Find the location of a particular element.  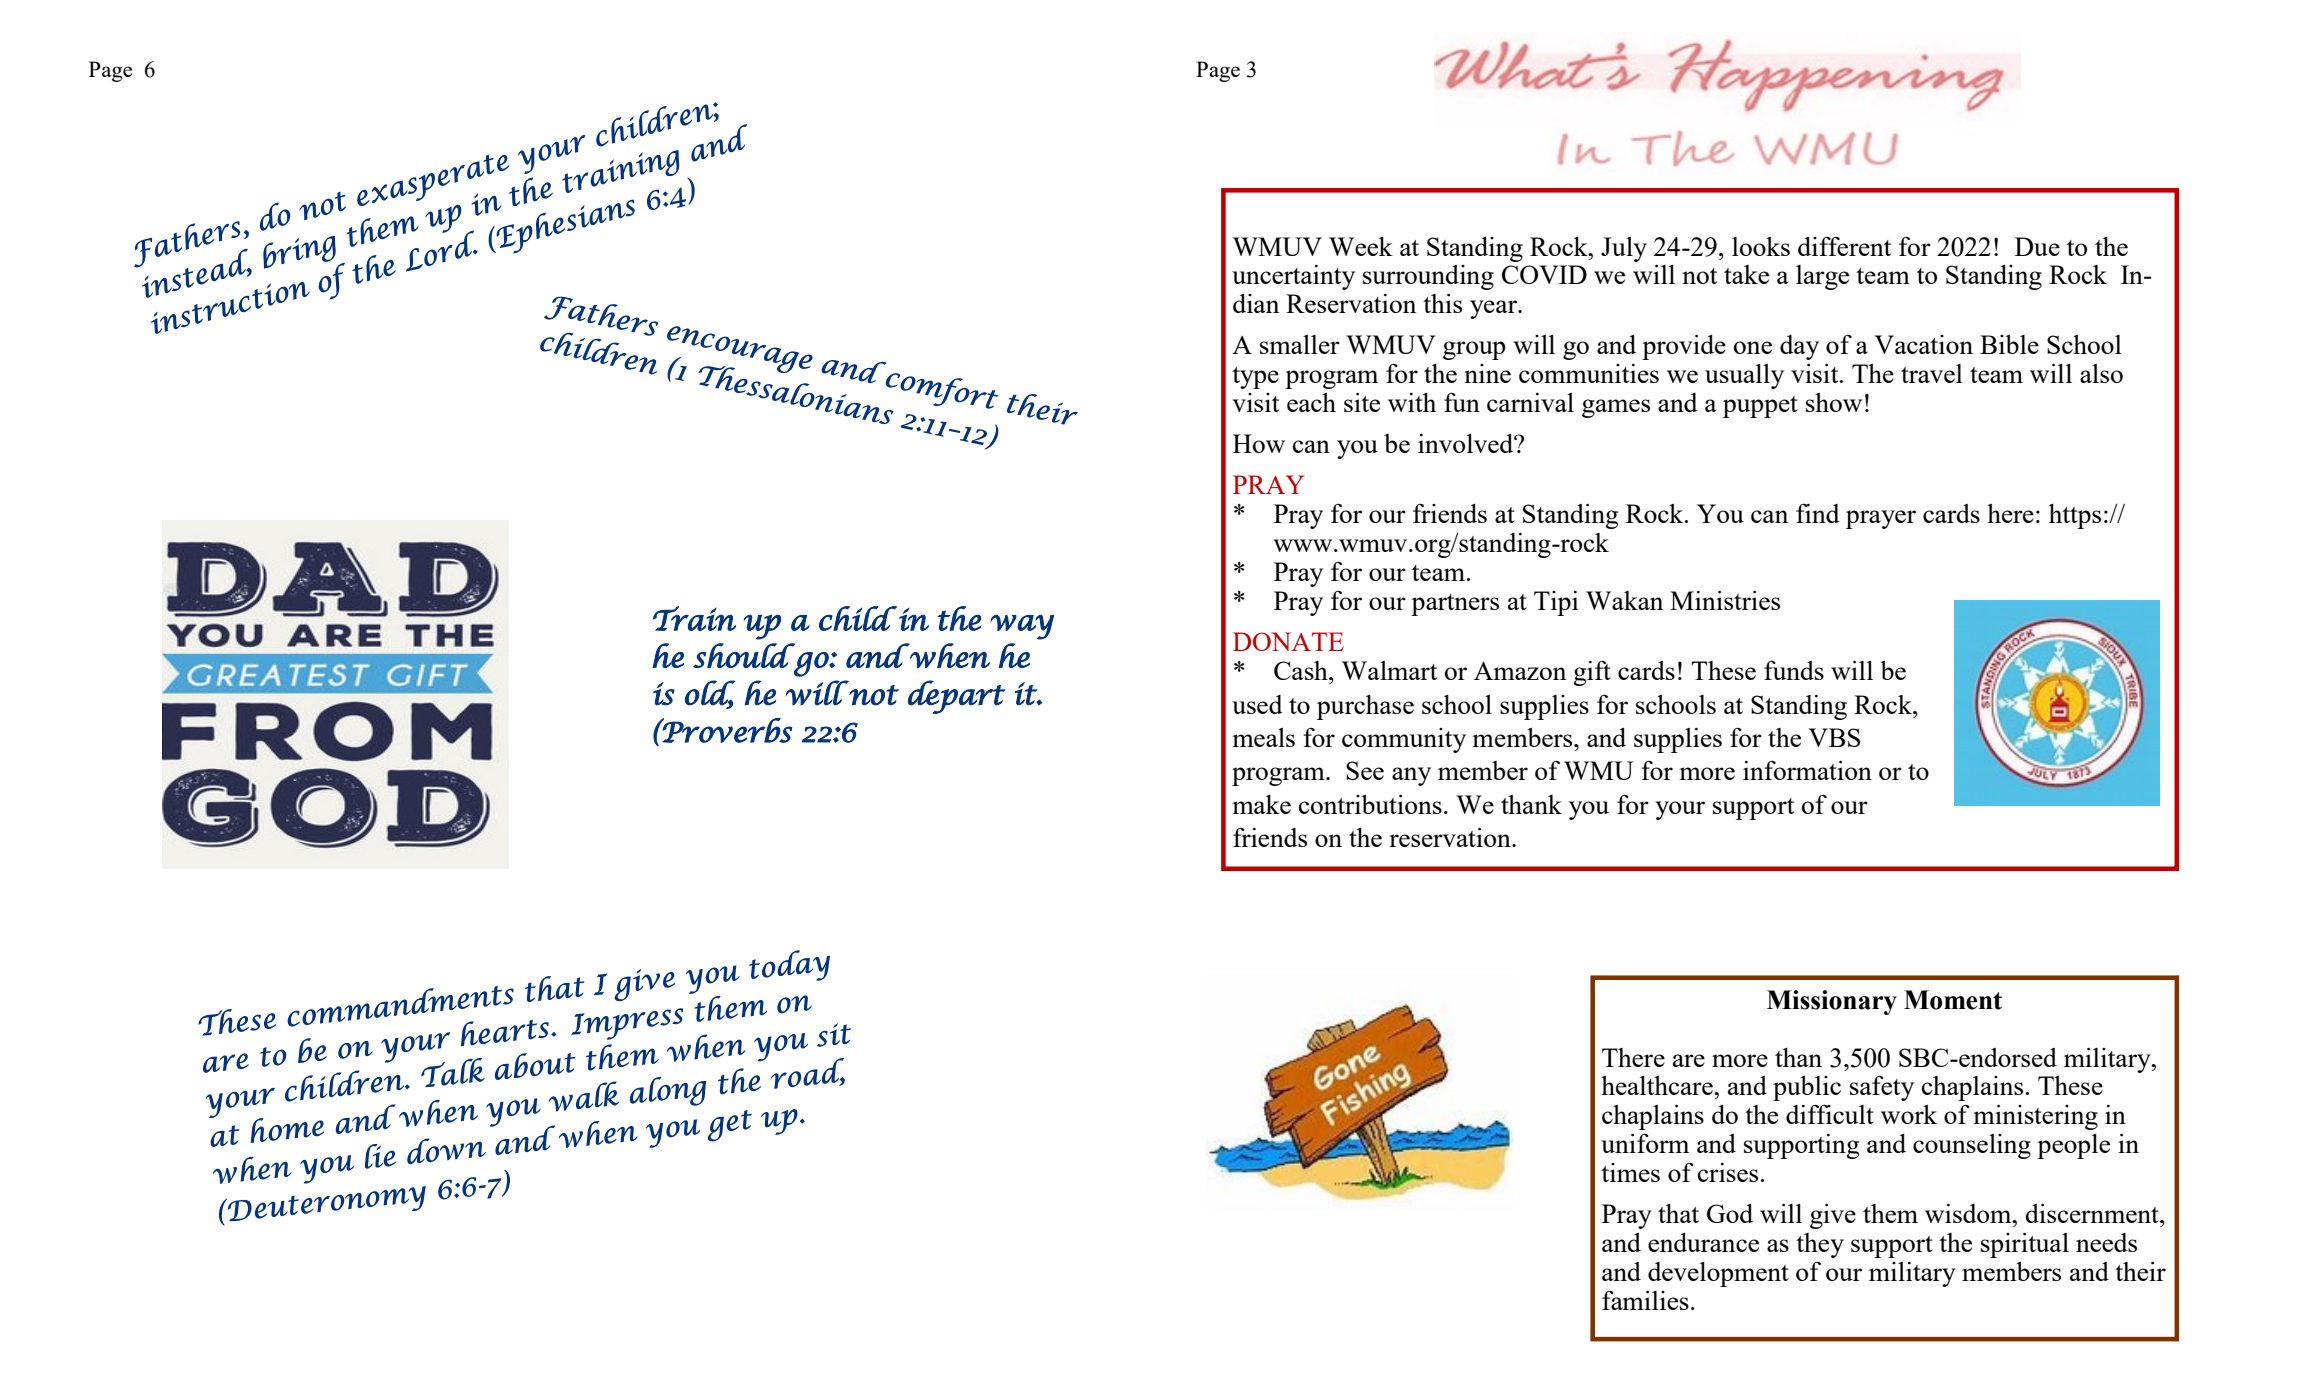

surrounding is located at coordinates (1428, 277).
